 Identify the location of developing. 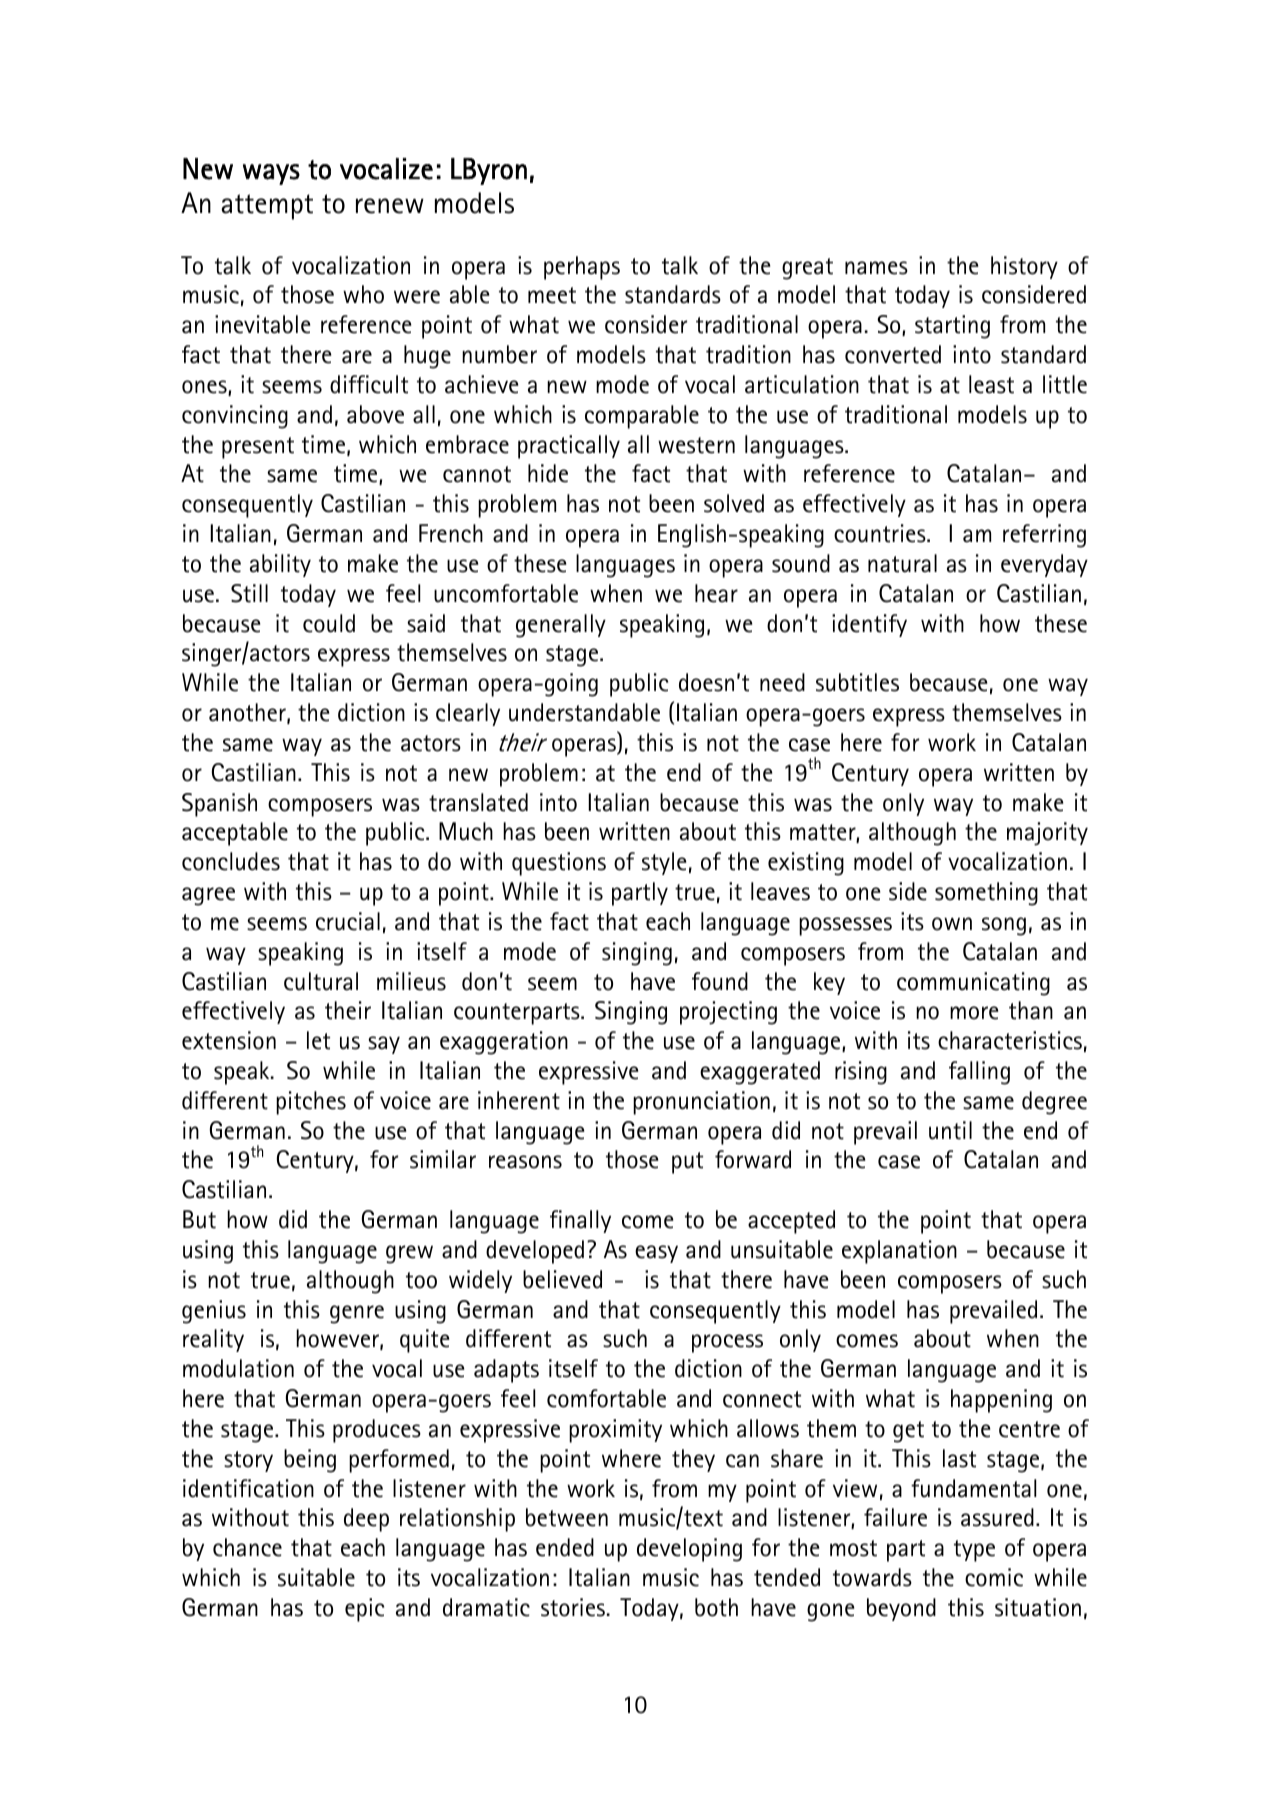
(689, 1550).
